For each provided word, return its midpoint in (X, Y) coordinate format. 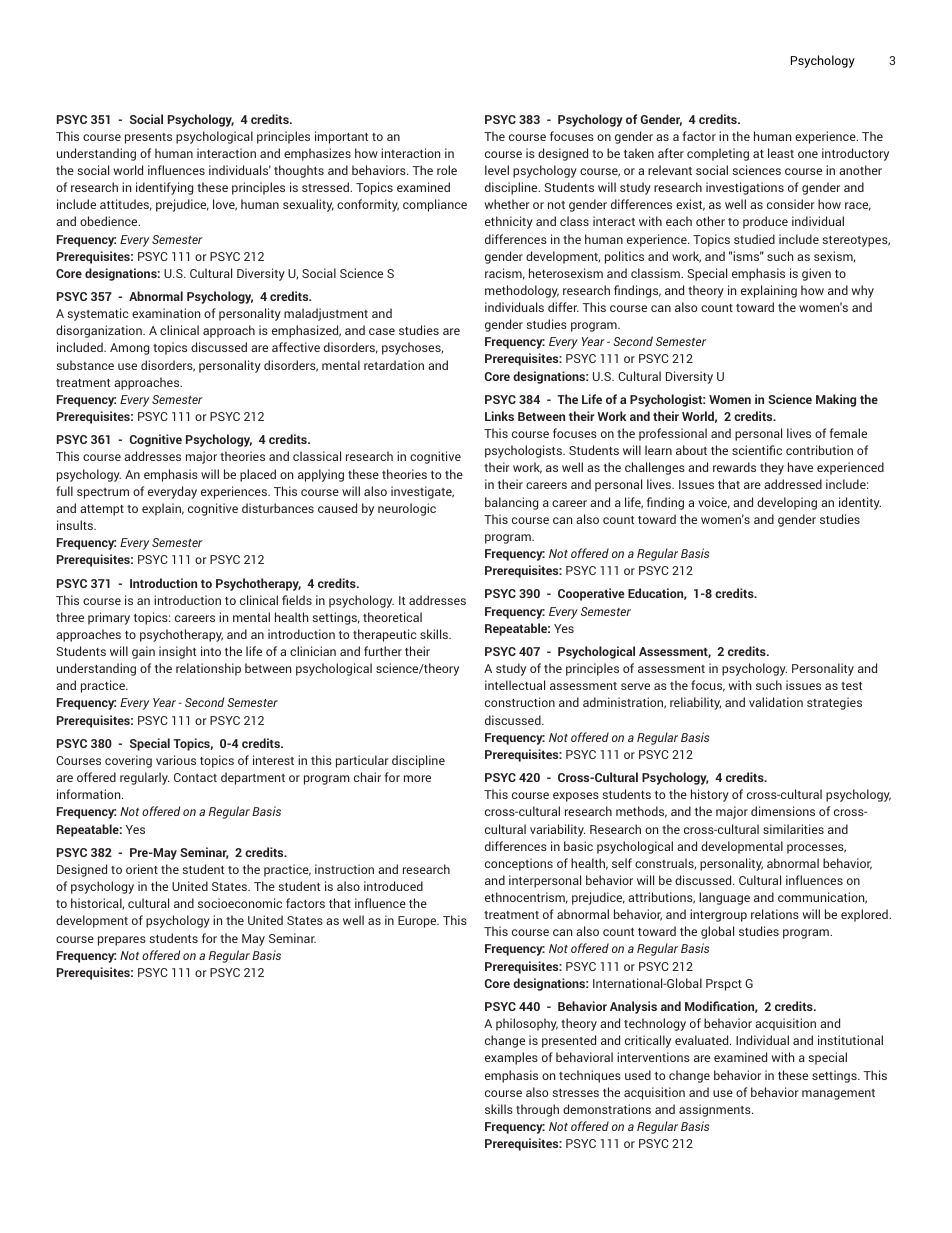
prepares (122, 941)
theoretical (392, 617)
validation (776, 702)
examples (511, 1058)
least (781, 153)
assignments (716, 1110)
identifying (164, 188)
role (447, 170)
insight (177, 652)
